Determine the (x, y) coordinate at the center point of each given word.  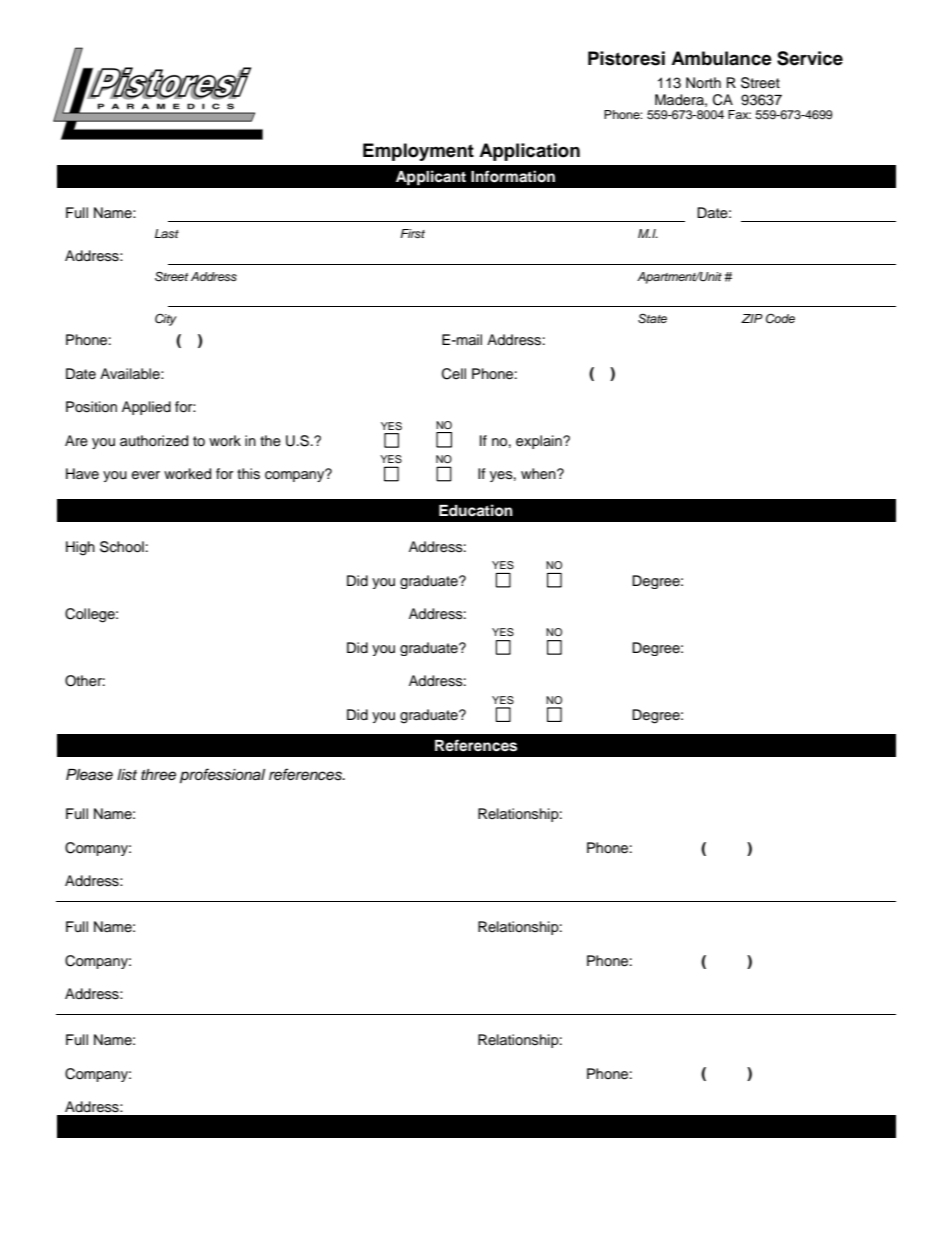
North (703, 82)
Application (529, 152)
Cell (454, 374)
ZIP (752, 318)
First (412, 233)
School (122, 547)
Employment (418, 152)
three (158, 775)
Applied (146, 408)
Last (167, 233)
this (248, 474)
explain (540, 442)
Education (476, 510)
